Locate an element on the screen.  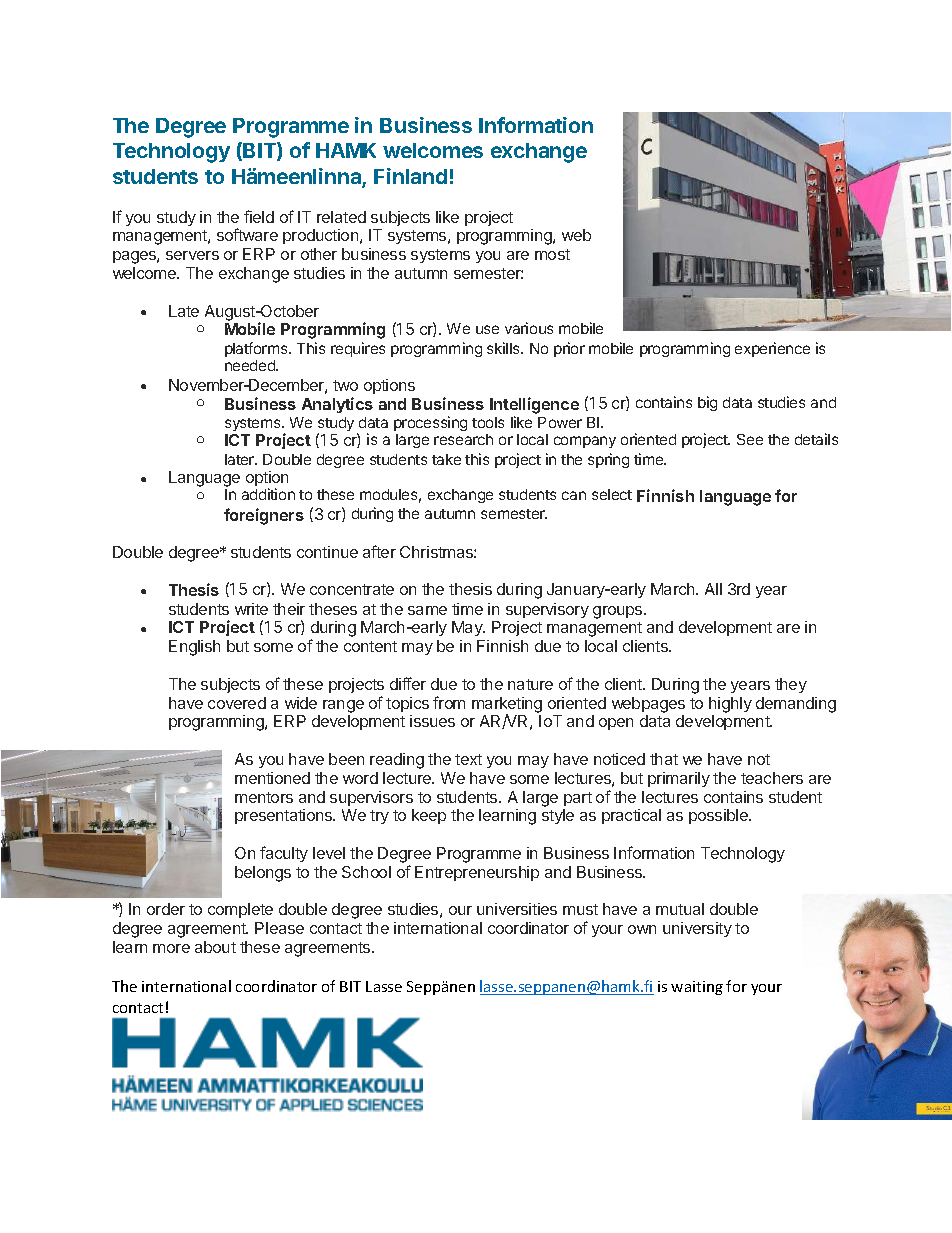
universities is located at coordinates (517, 909).
